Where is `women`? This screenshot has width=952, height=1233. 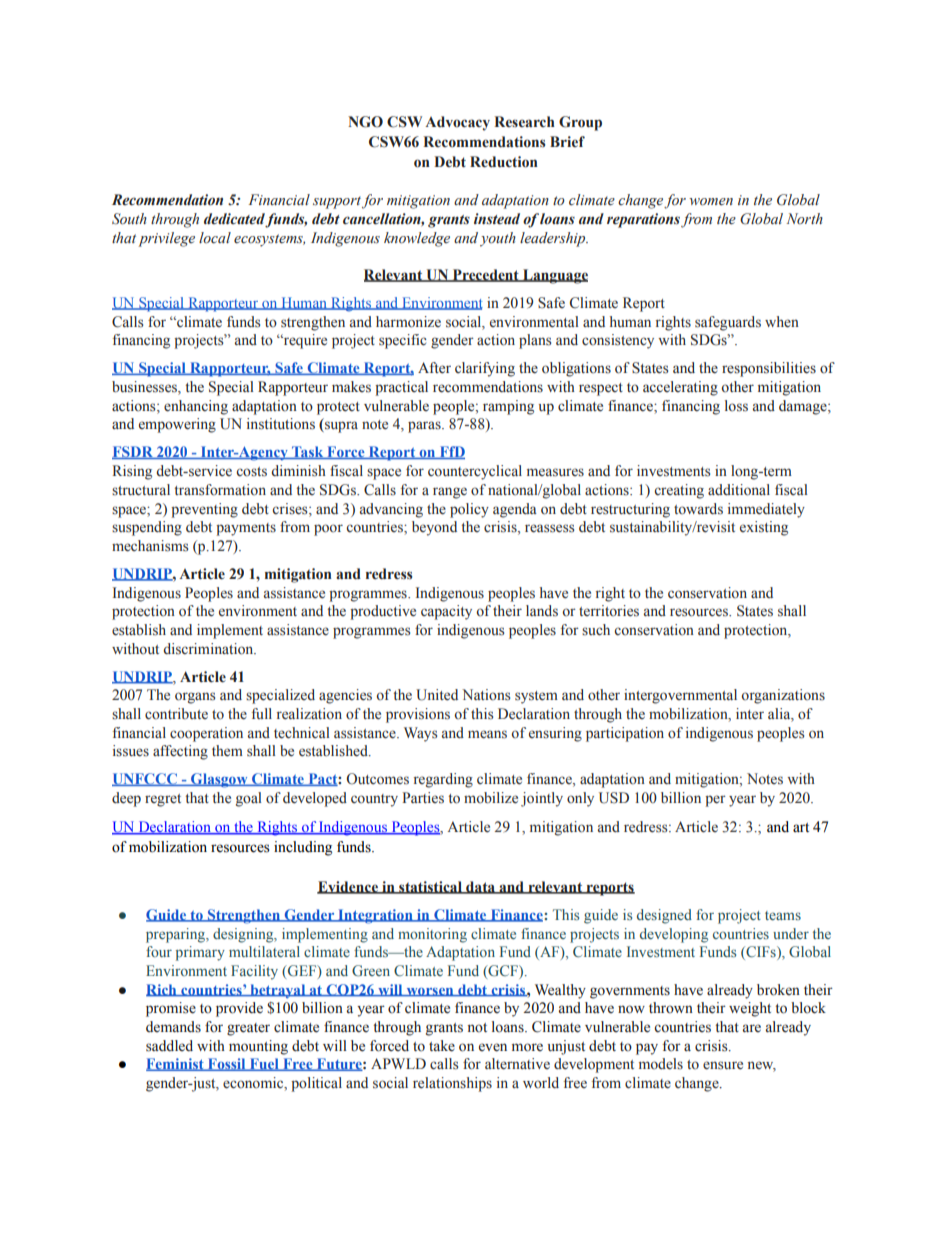
women is located at coordinates (711, 202).
